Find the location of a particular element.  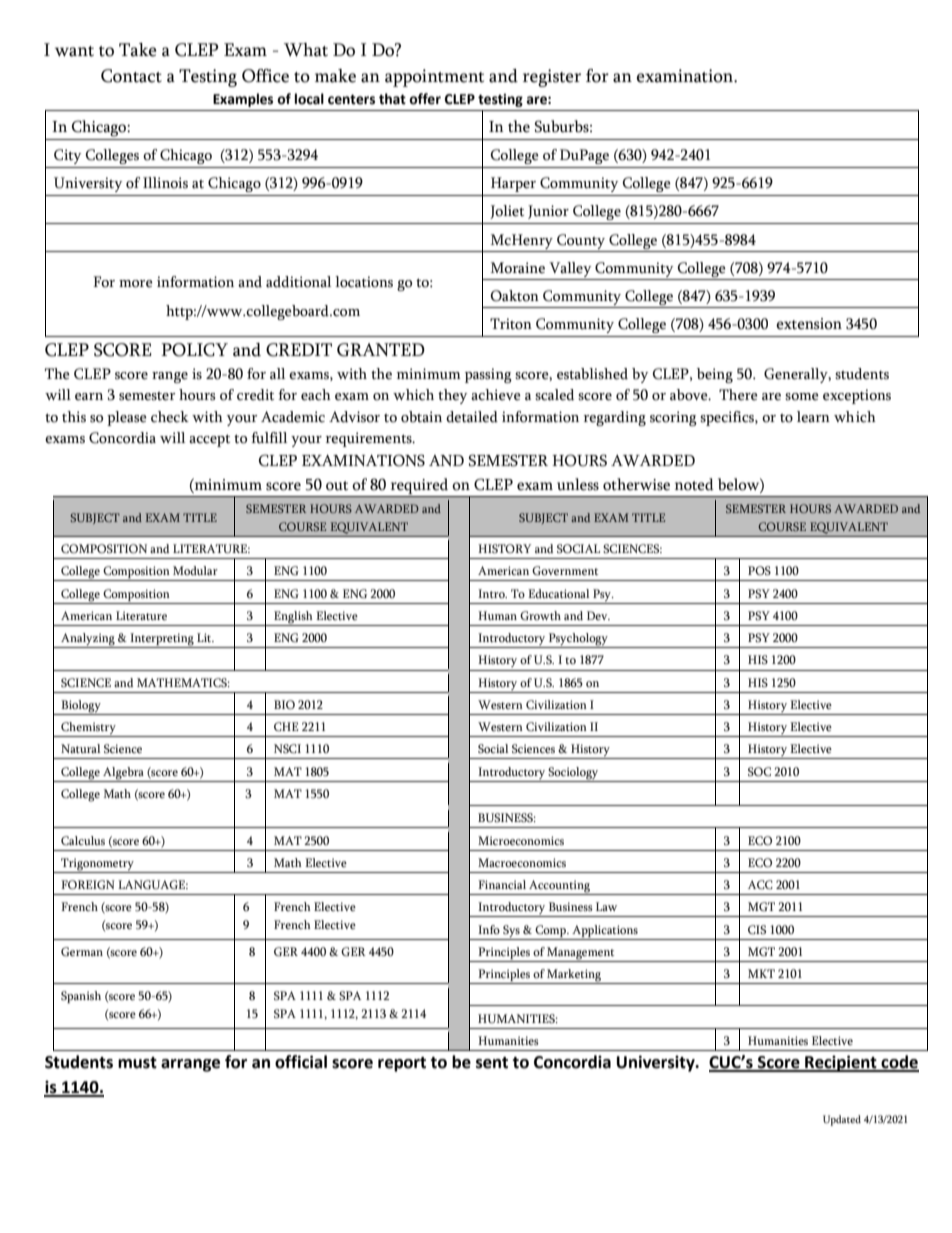

Interpreting is located at coordinates (162, 640).
